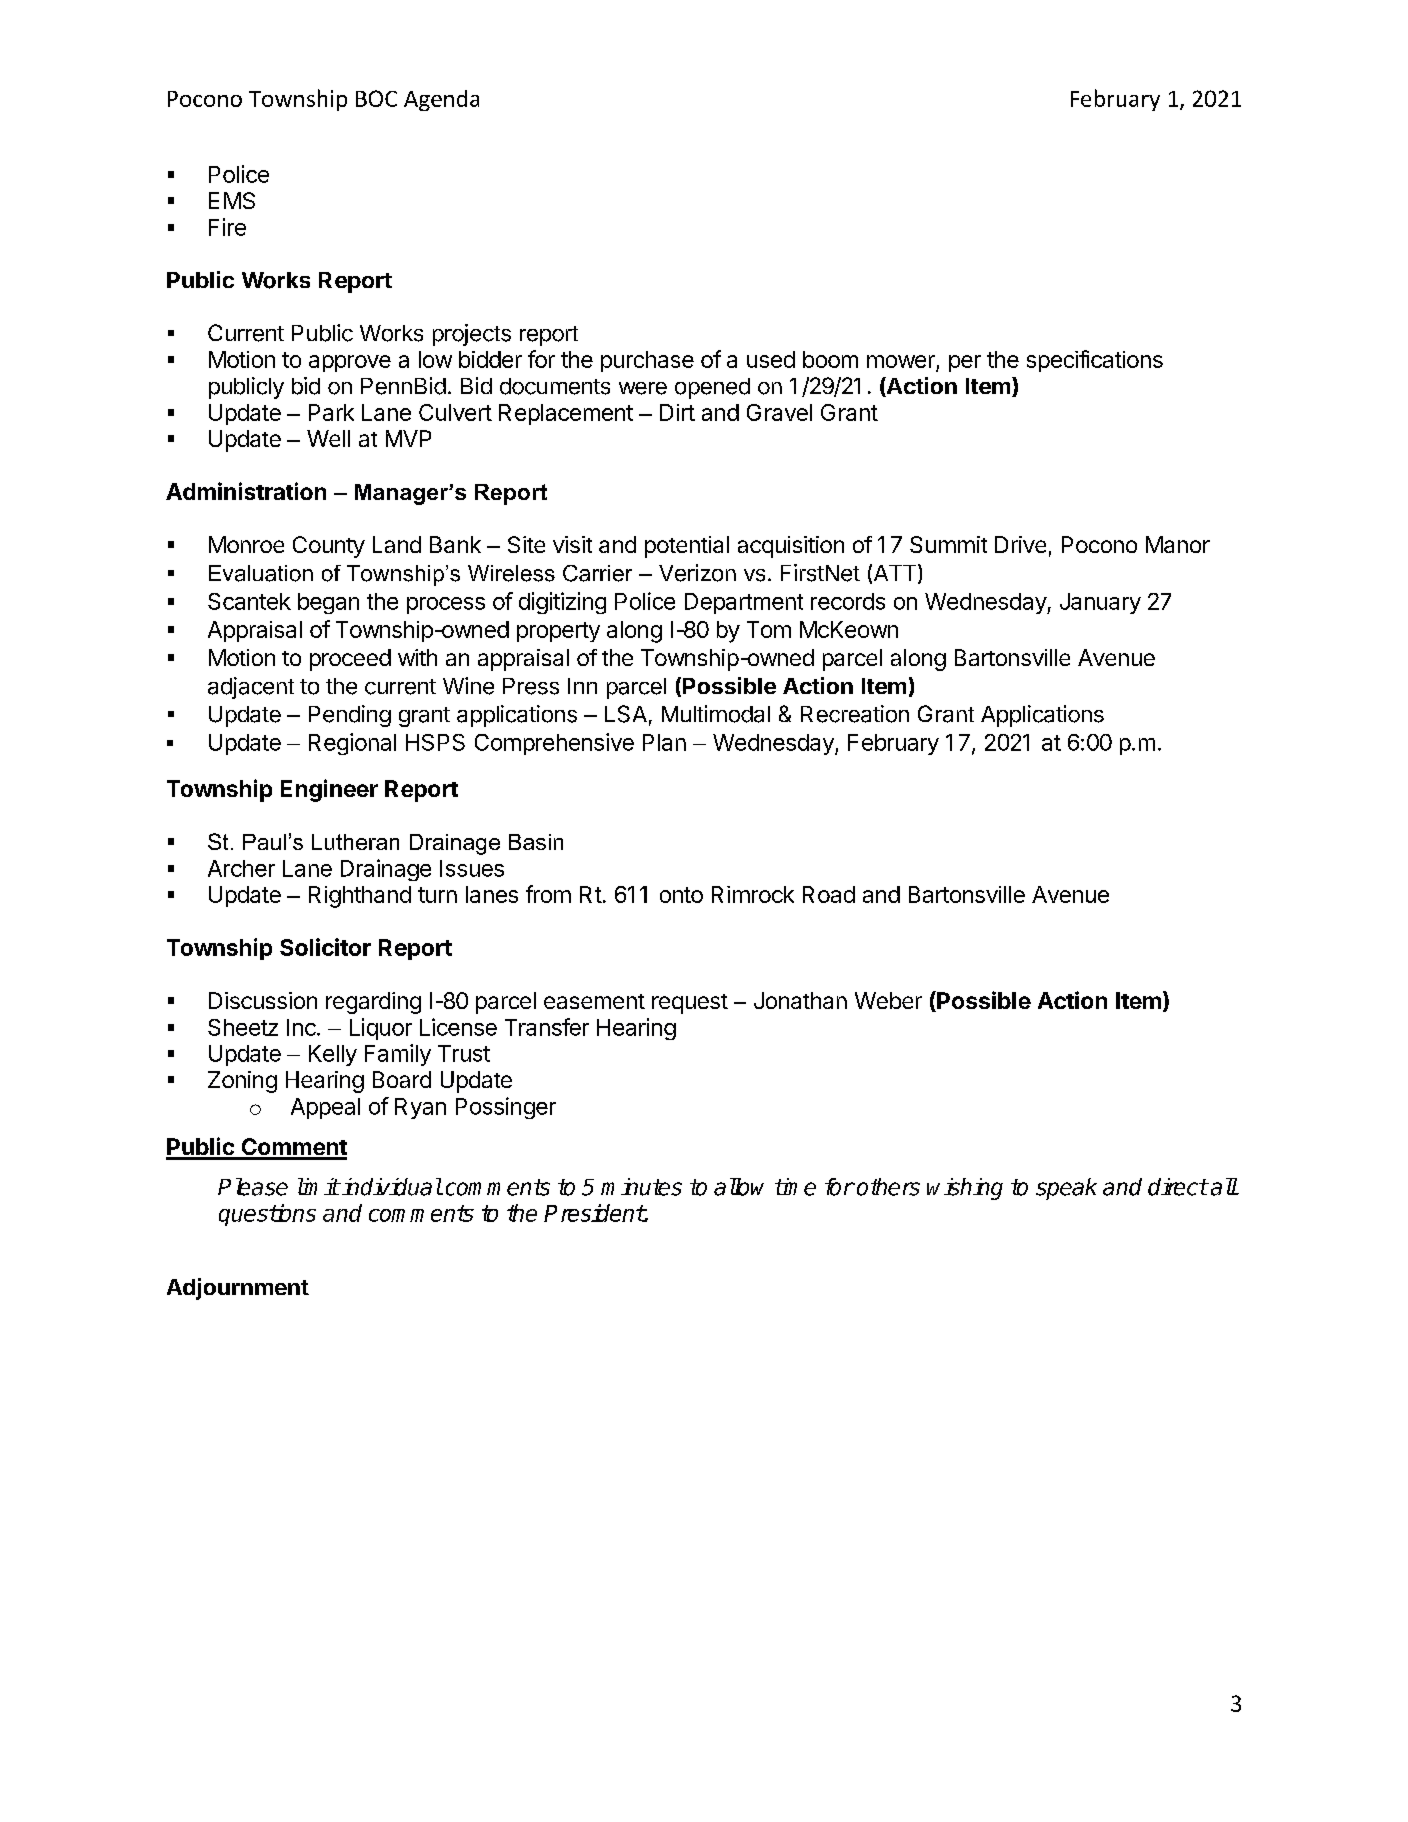 This screenshot has width=1408, height=1822. Describe the element at coordinates (267, 1215) in the screenshot. I see `questions` at that location.
